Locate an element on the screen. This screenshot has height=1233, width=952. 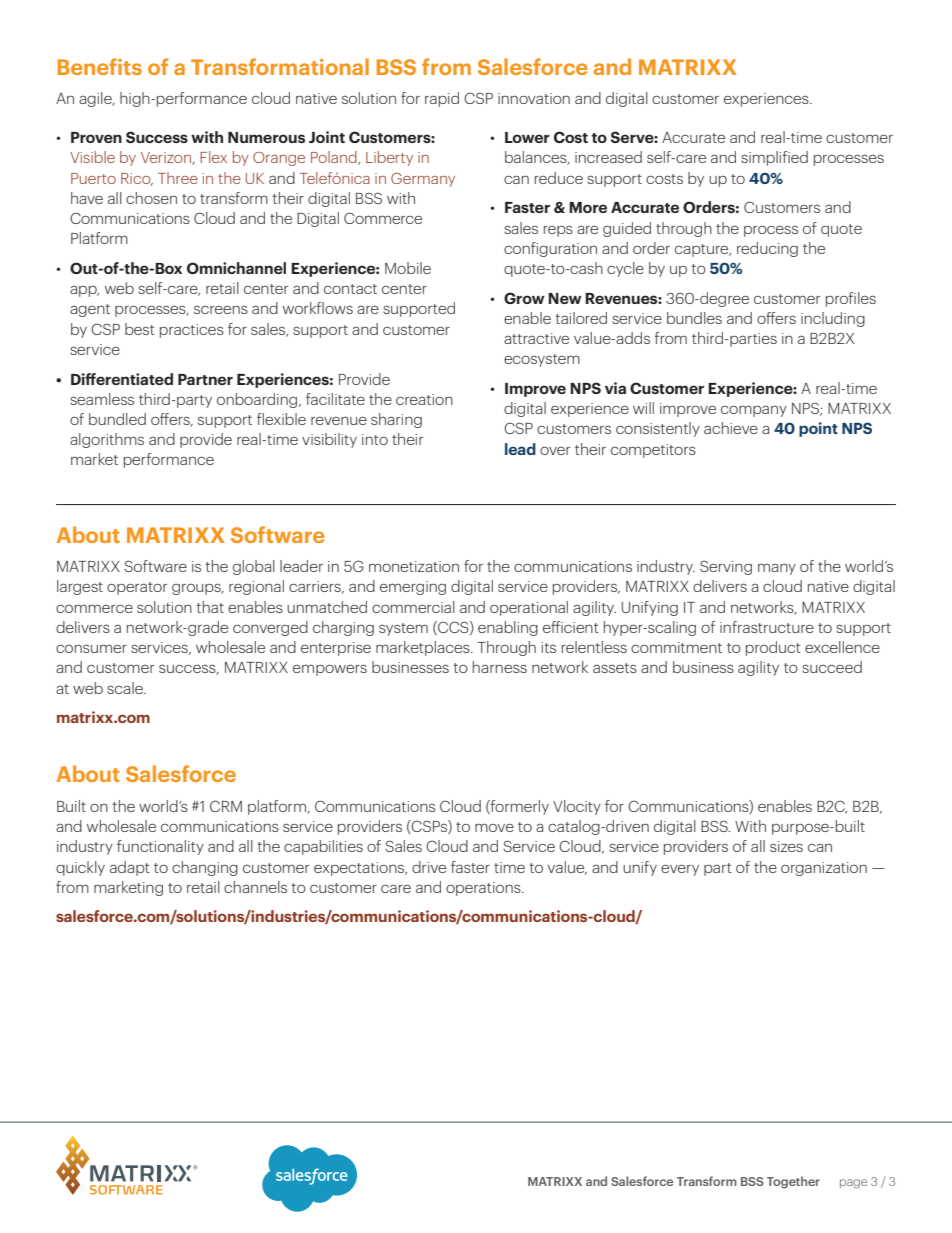
simplified is located at coordinates (774, 158).
